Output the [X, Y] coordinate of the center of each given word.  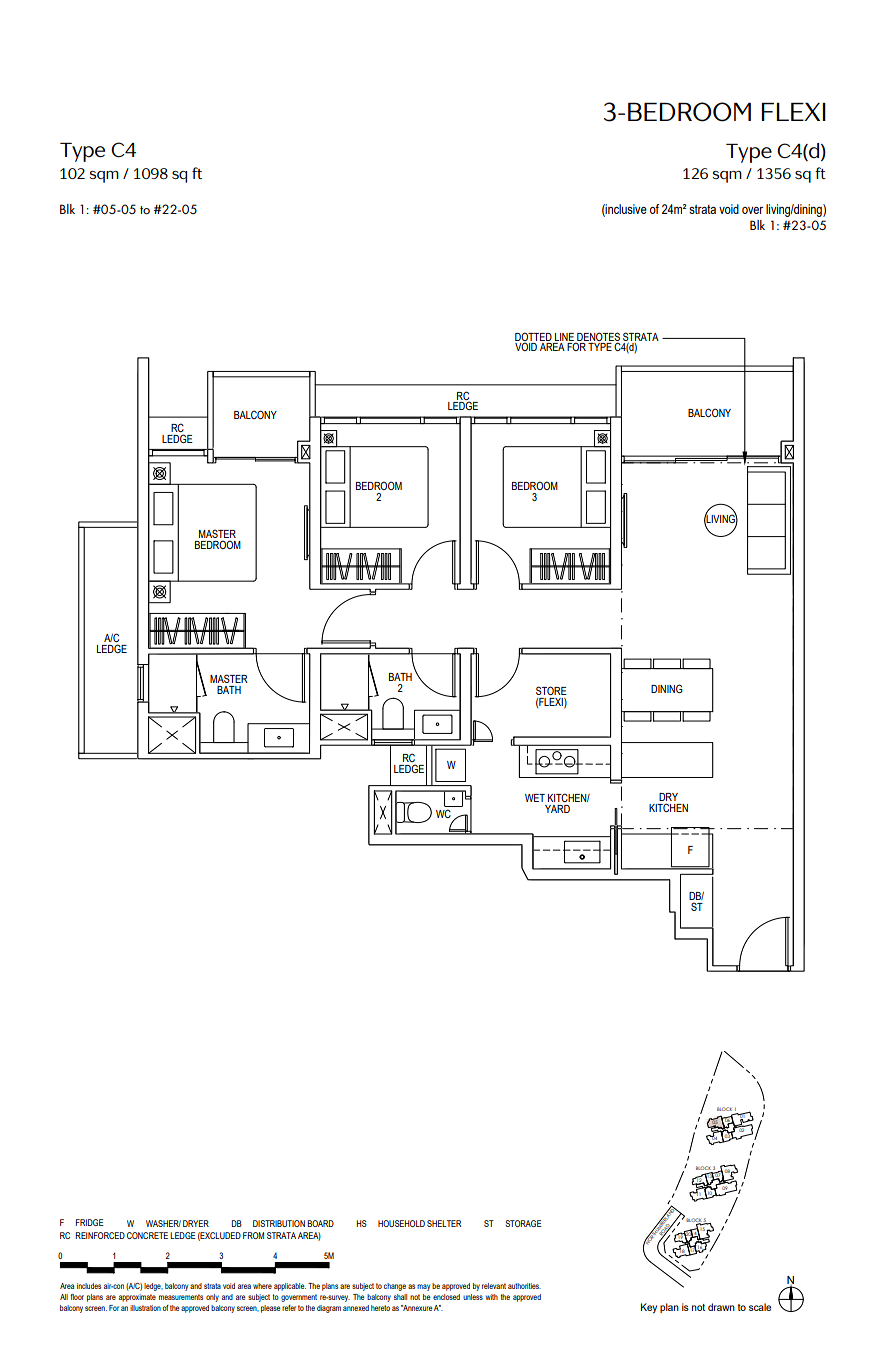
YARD [557, 809]
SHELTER [444, 1223]
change [395, 1287]
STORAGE [523, 1223]
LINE [565, 338]
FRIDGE [90, 1222]
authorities [524, 1286]
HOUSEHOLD [401, 1223]
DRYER [196, 1223]
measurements [181, 1297]
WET [535, 798]
